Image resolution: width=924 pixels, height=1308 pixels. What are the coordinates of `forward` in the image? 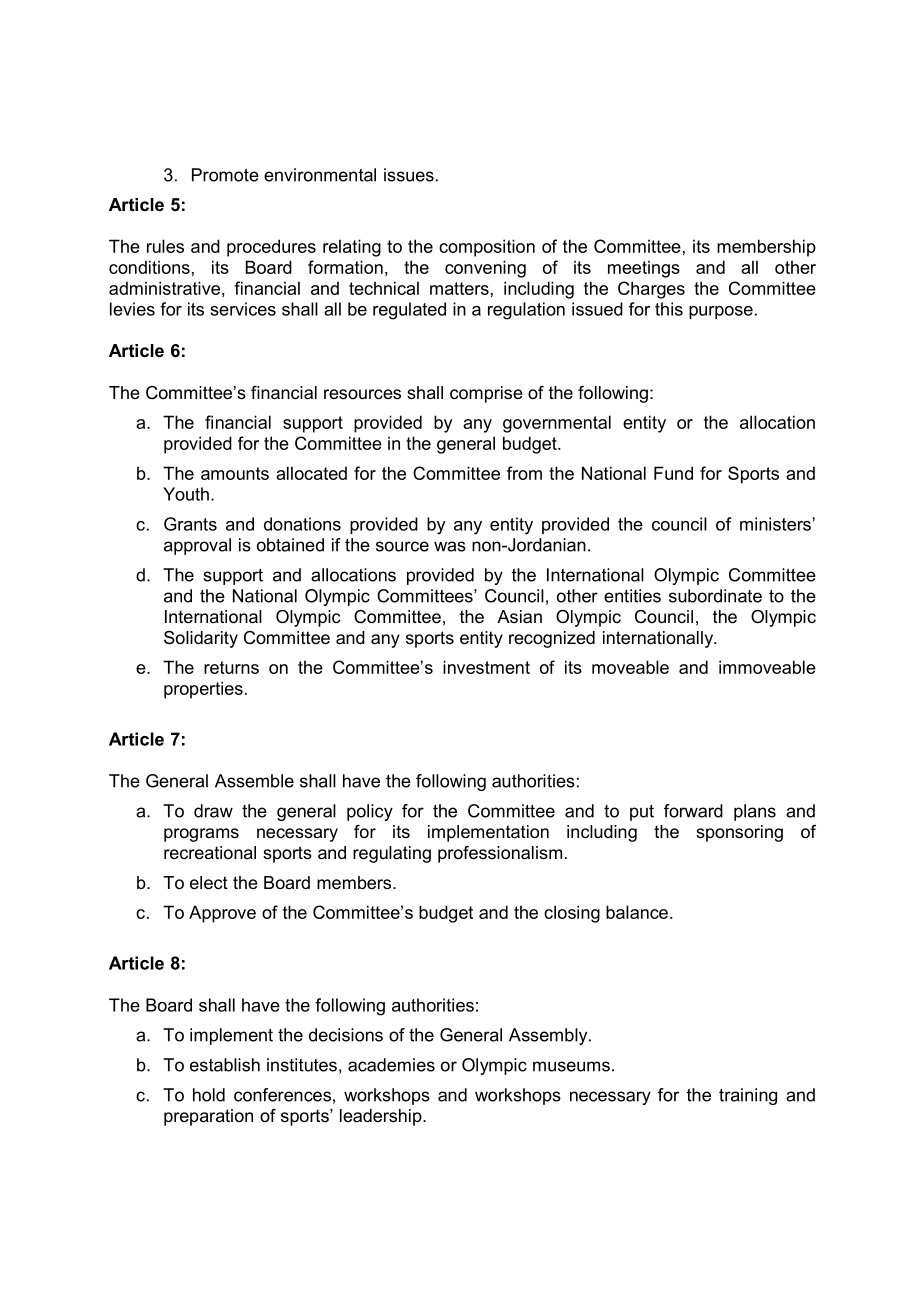 It's located at (693, 811).
